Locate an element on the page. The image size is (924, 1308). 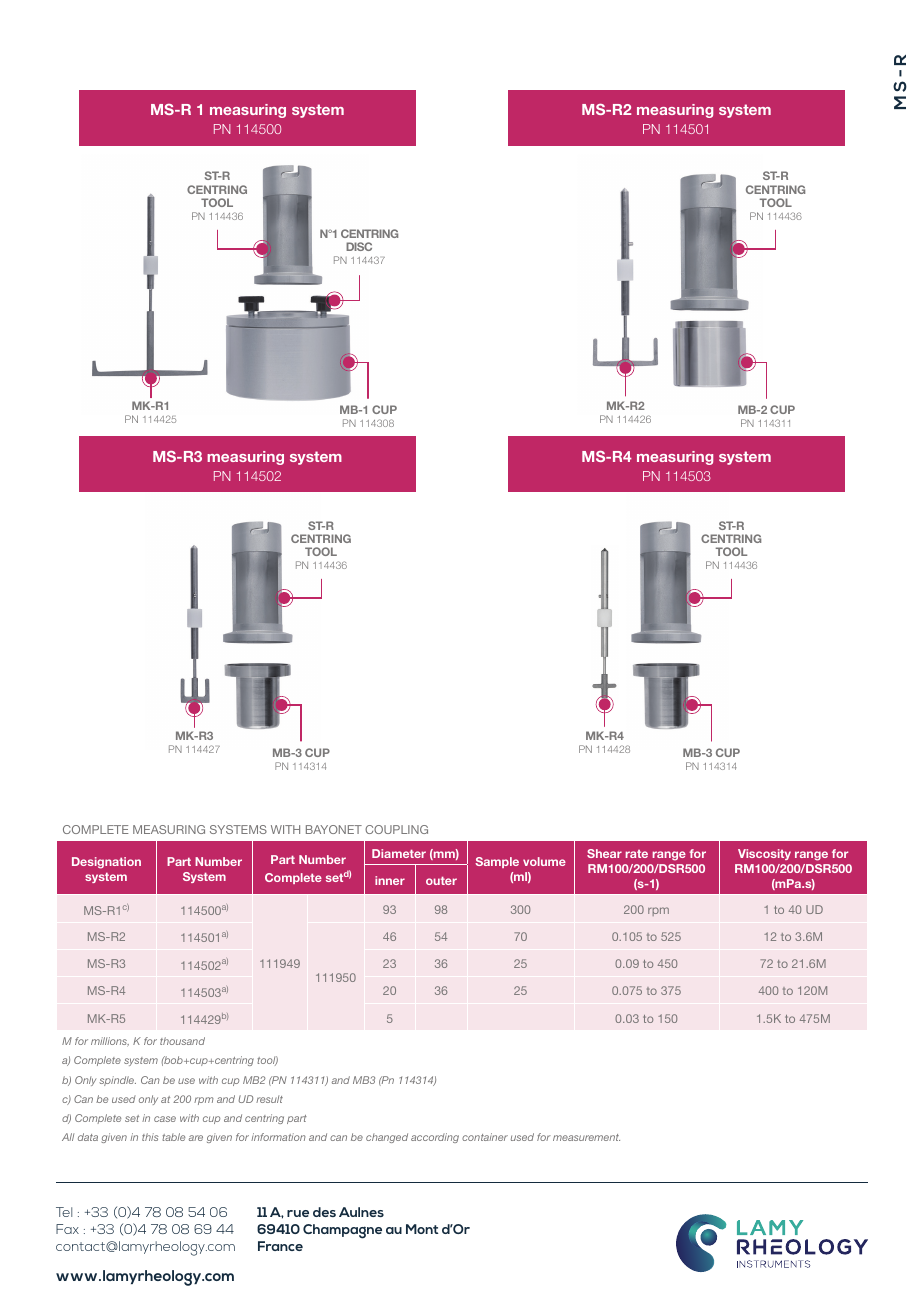
Sample is located at coordinates (497, 862).
